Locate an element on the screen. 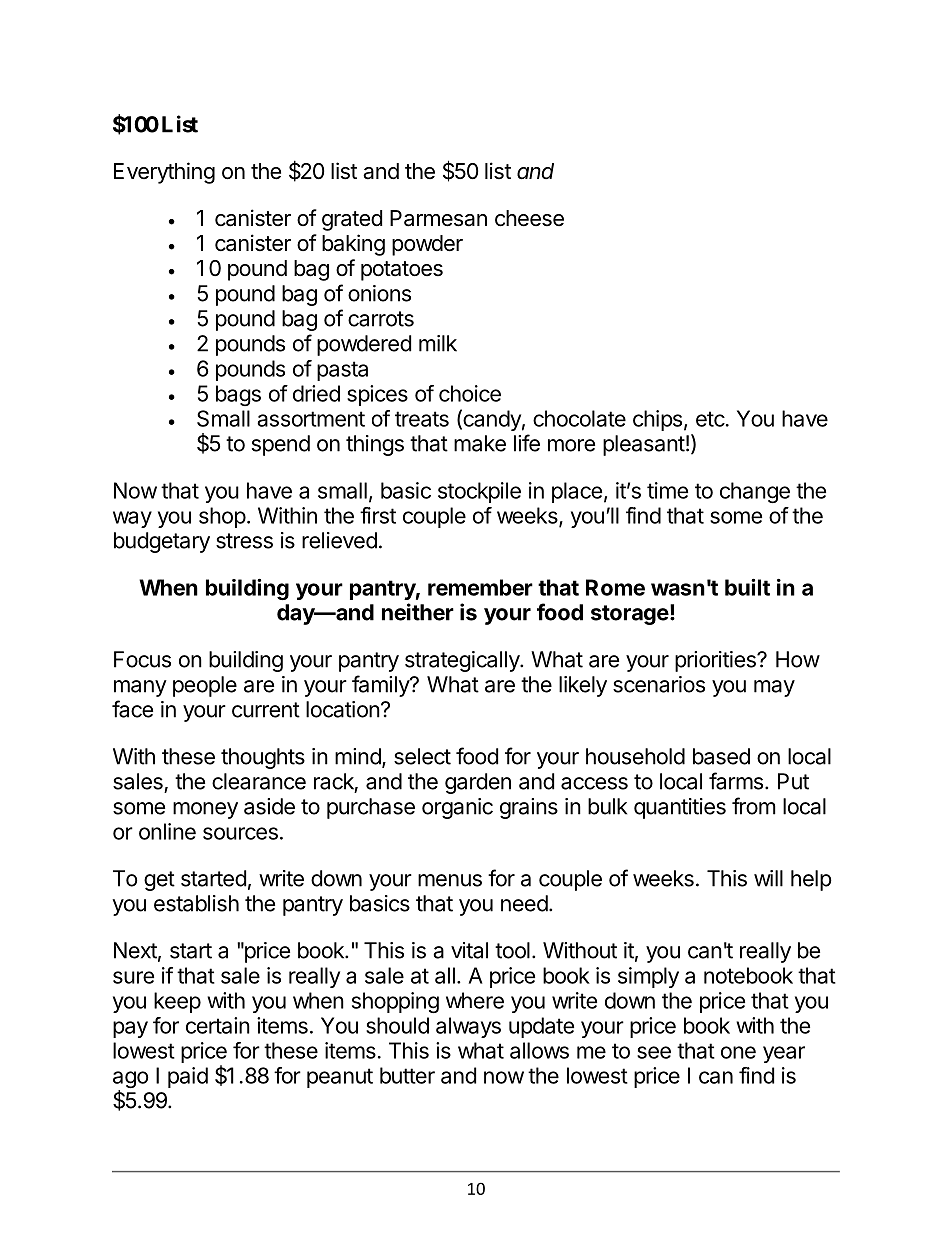 The height and width of the screenshot is (1233, 952). may is located at coordinates (774, 688).
